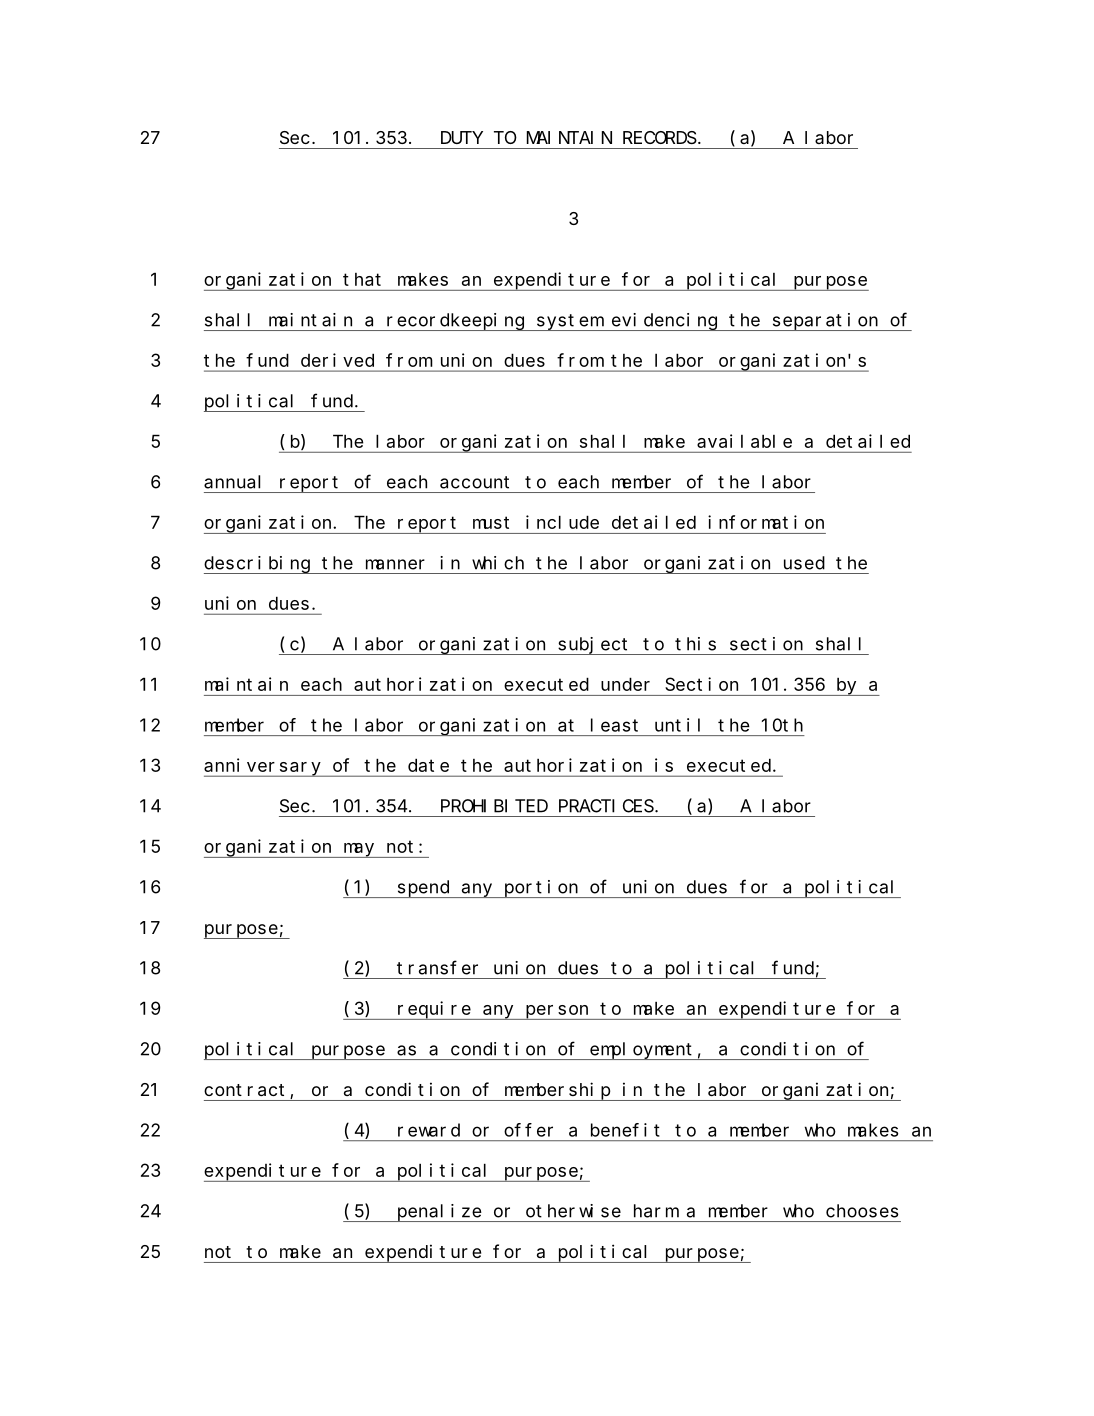 The height and width of the page is (1416, 1094). What do you see at coordinates (359, 850) in the page?
I see `may` at bounding box center [359, 850].
